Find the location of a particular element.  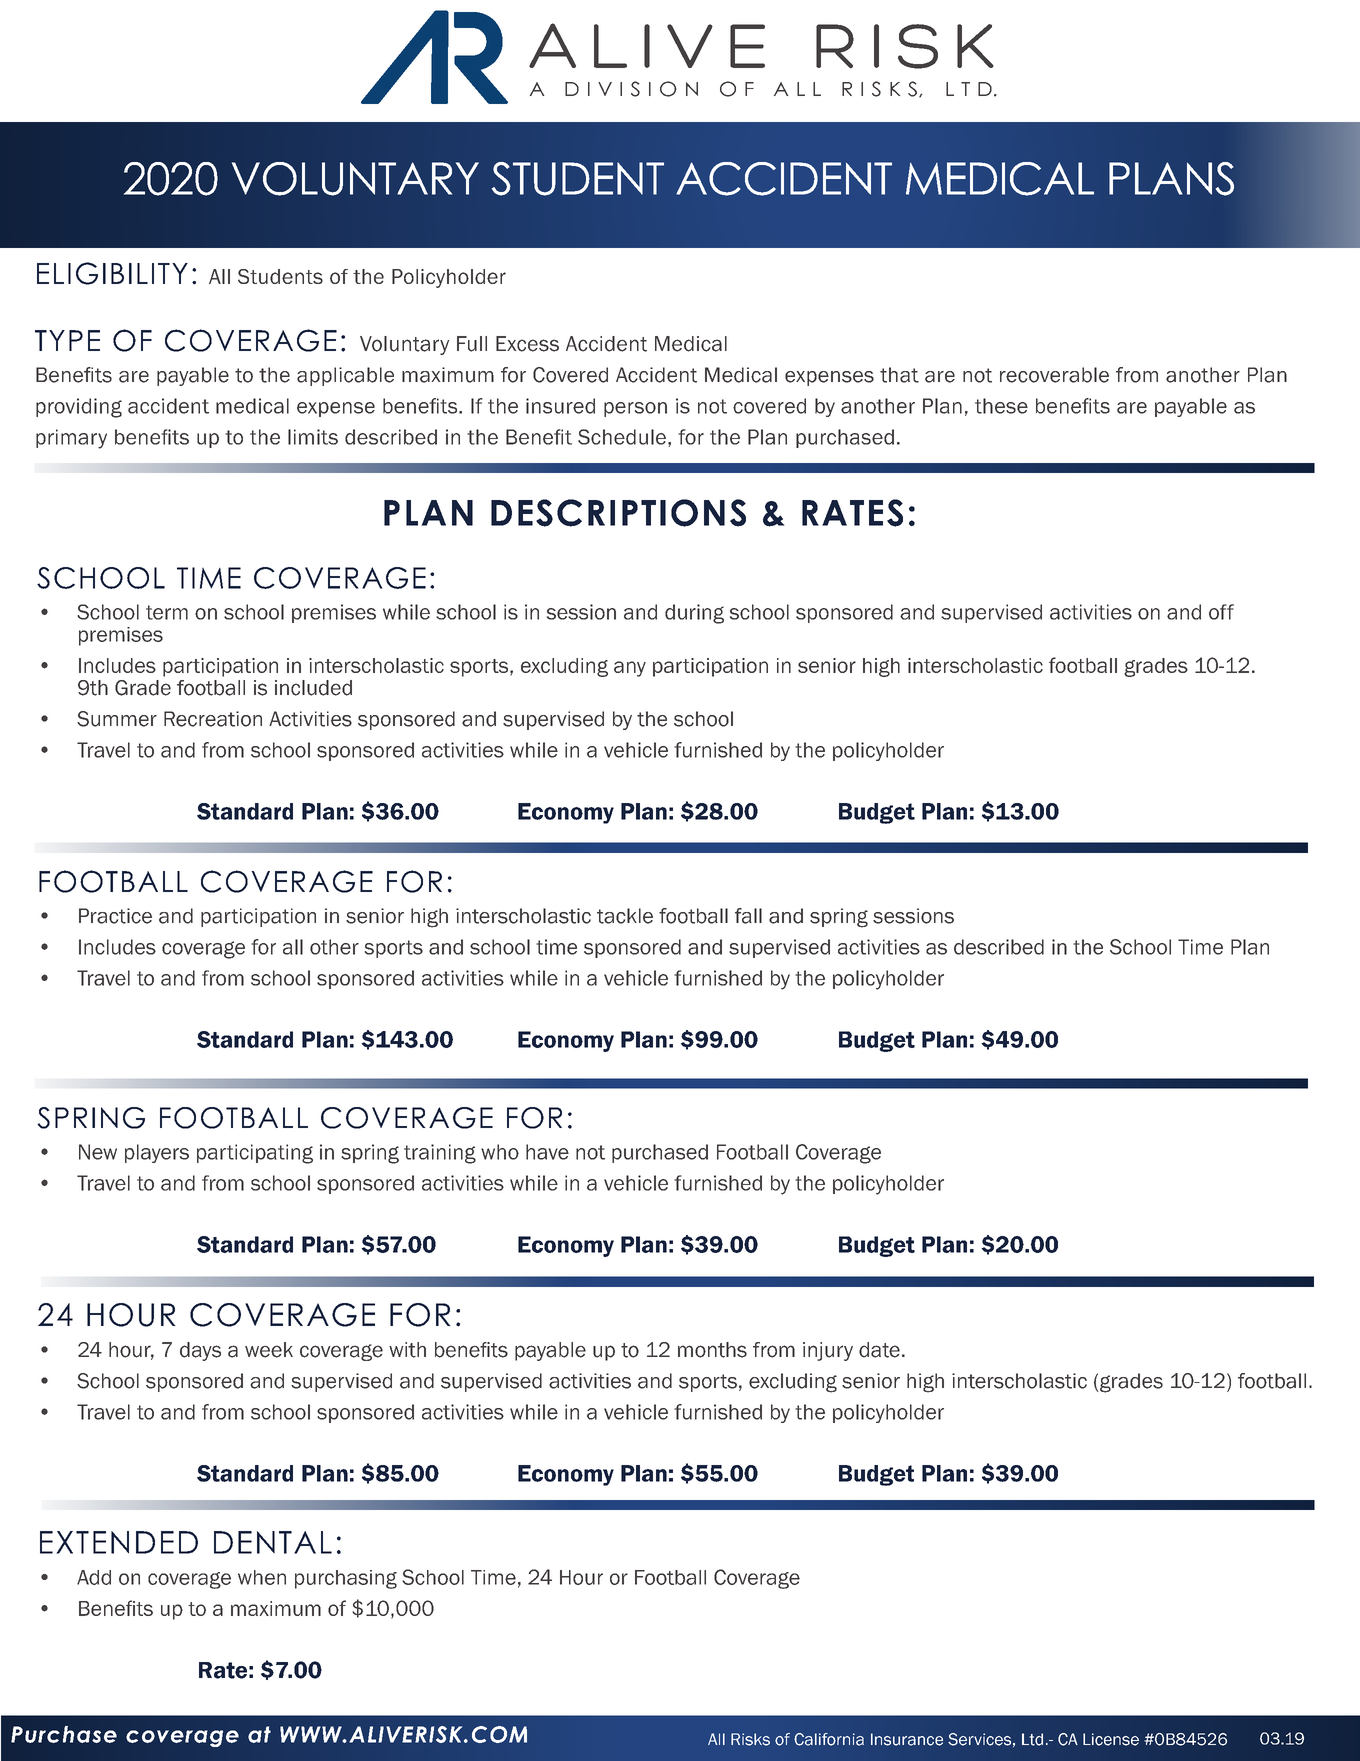

Practice is located at coordinates (115, 916).
